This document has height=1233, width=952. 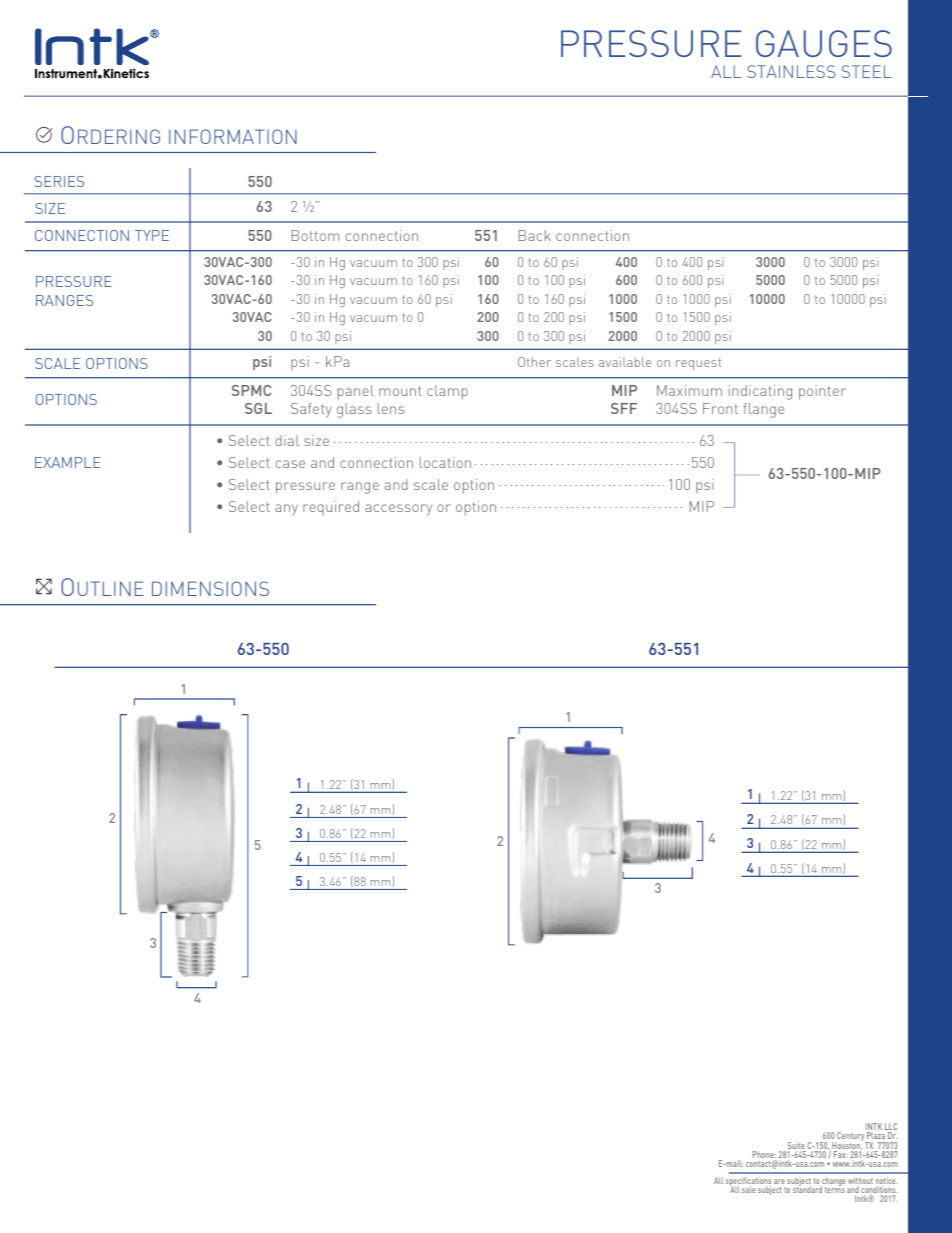 What do you see at coordinates (748, 1189) in the document?
I see `sale` at bounding box center [748, 1189].
